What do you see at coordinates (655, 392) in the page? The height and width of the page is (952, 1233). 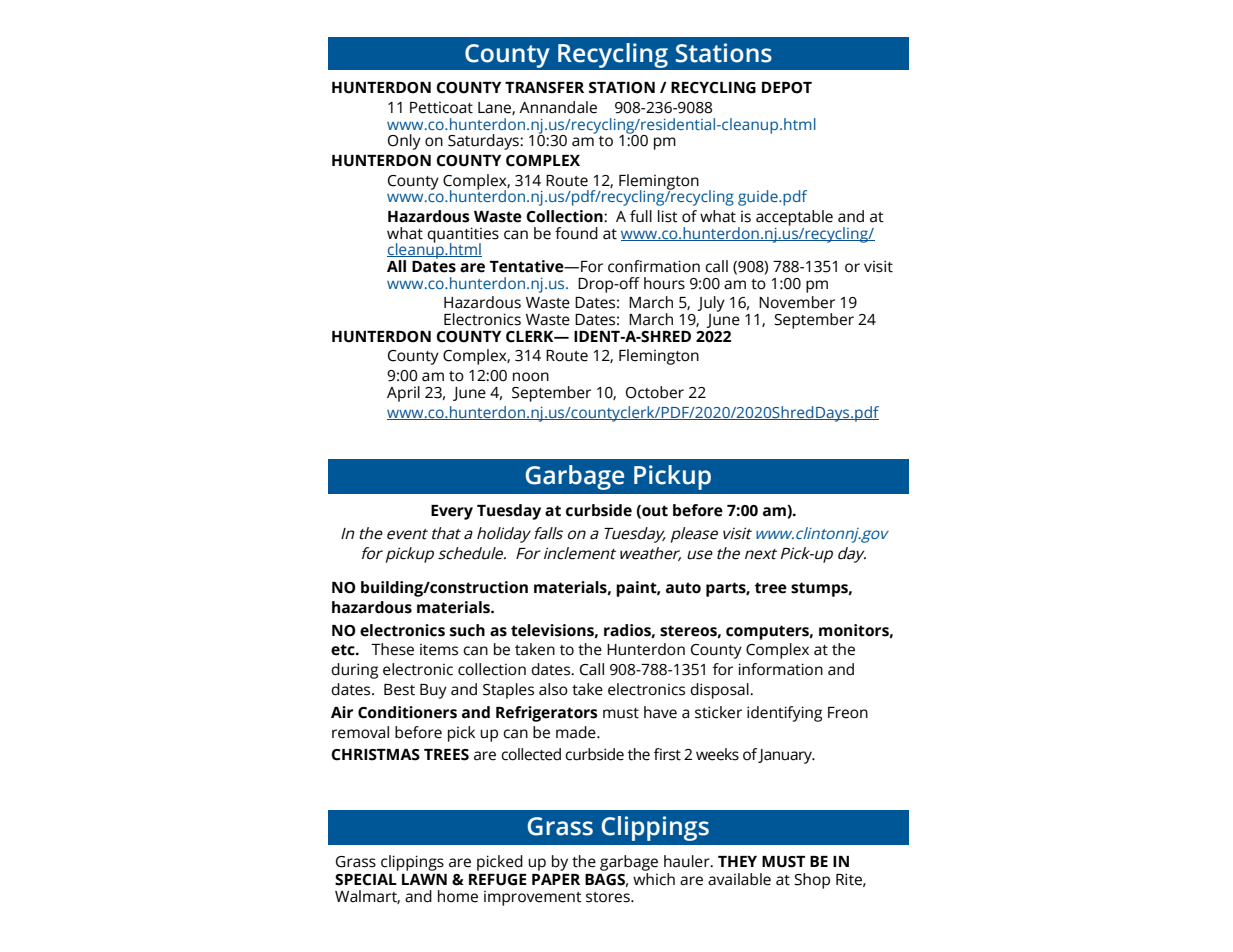 I see `October` at bounding box center [655, 392].
